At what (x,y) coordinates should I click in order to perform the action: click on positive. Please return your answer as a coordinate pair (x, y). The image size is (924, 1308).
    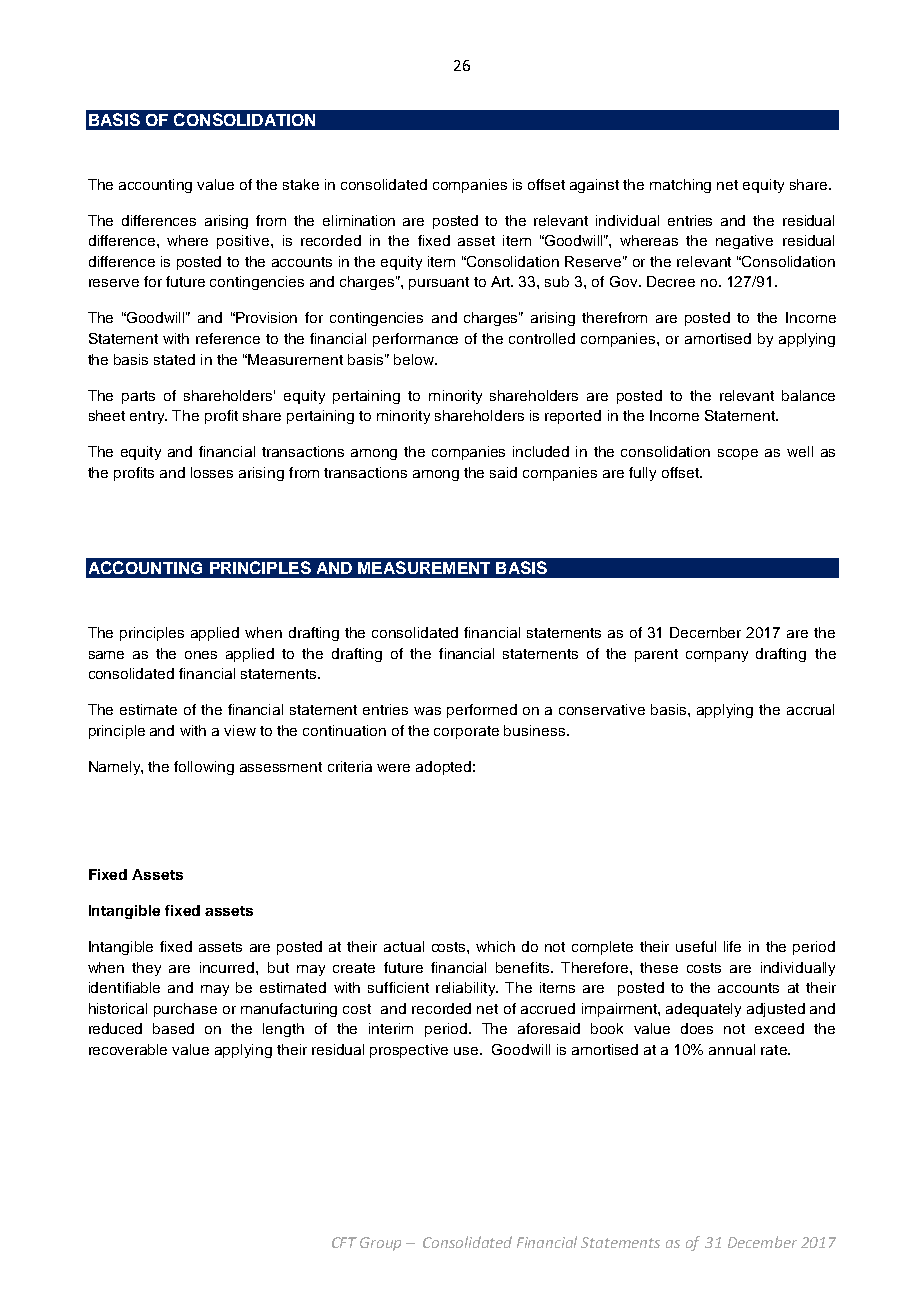
    Looking at the image, I should click on (244, 242).
